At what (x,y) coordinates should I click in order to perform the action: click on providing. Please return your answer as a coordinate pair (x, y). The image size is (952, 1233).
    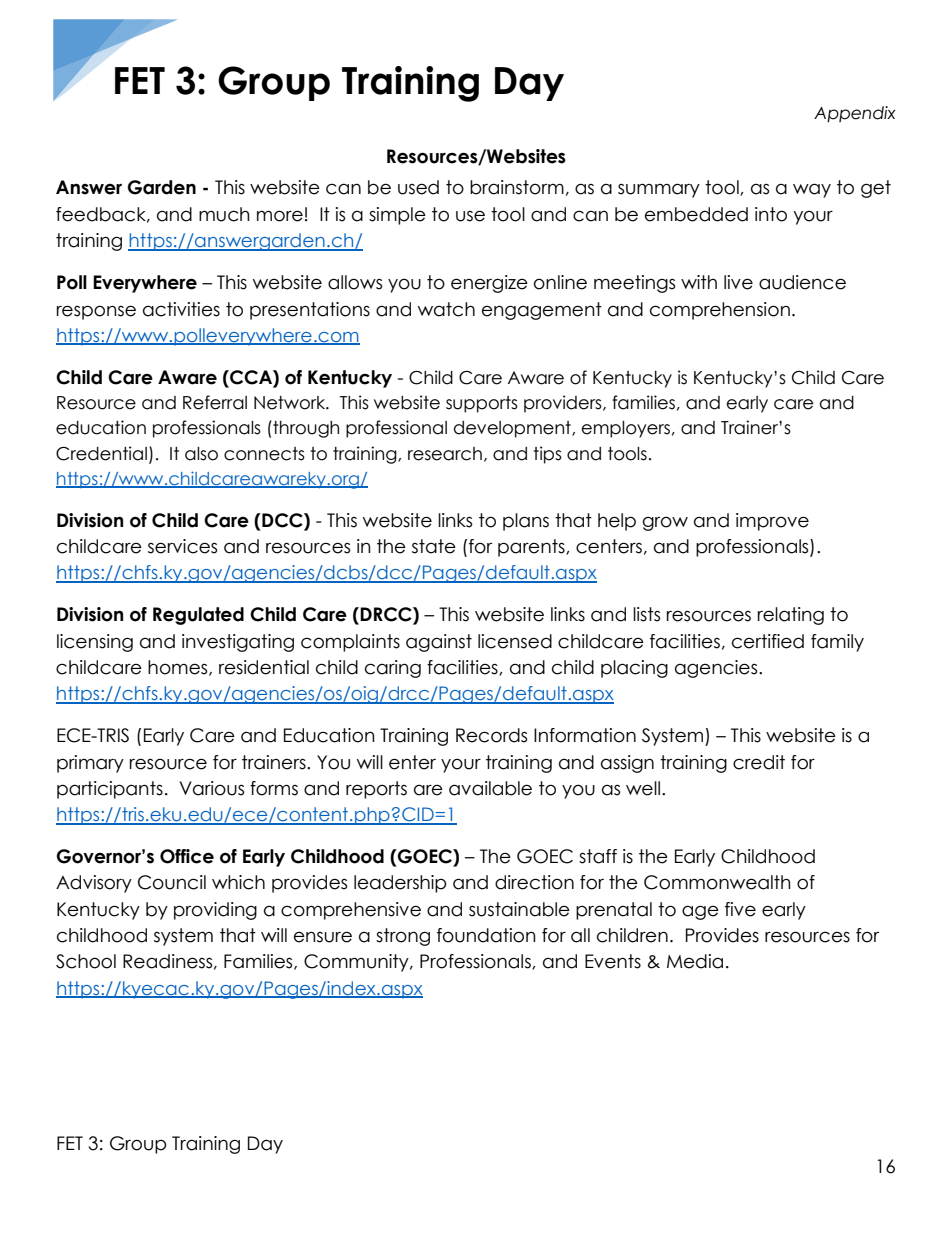
    Looking at the image, I should click on (215, 911).
